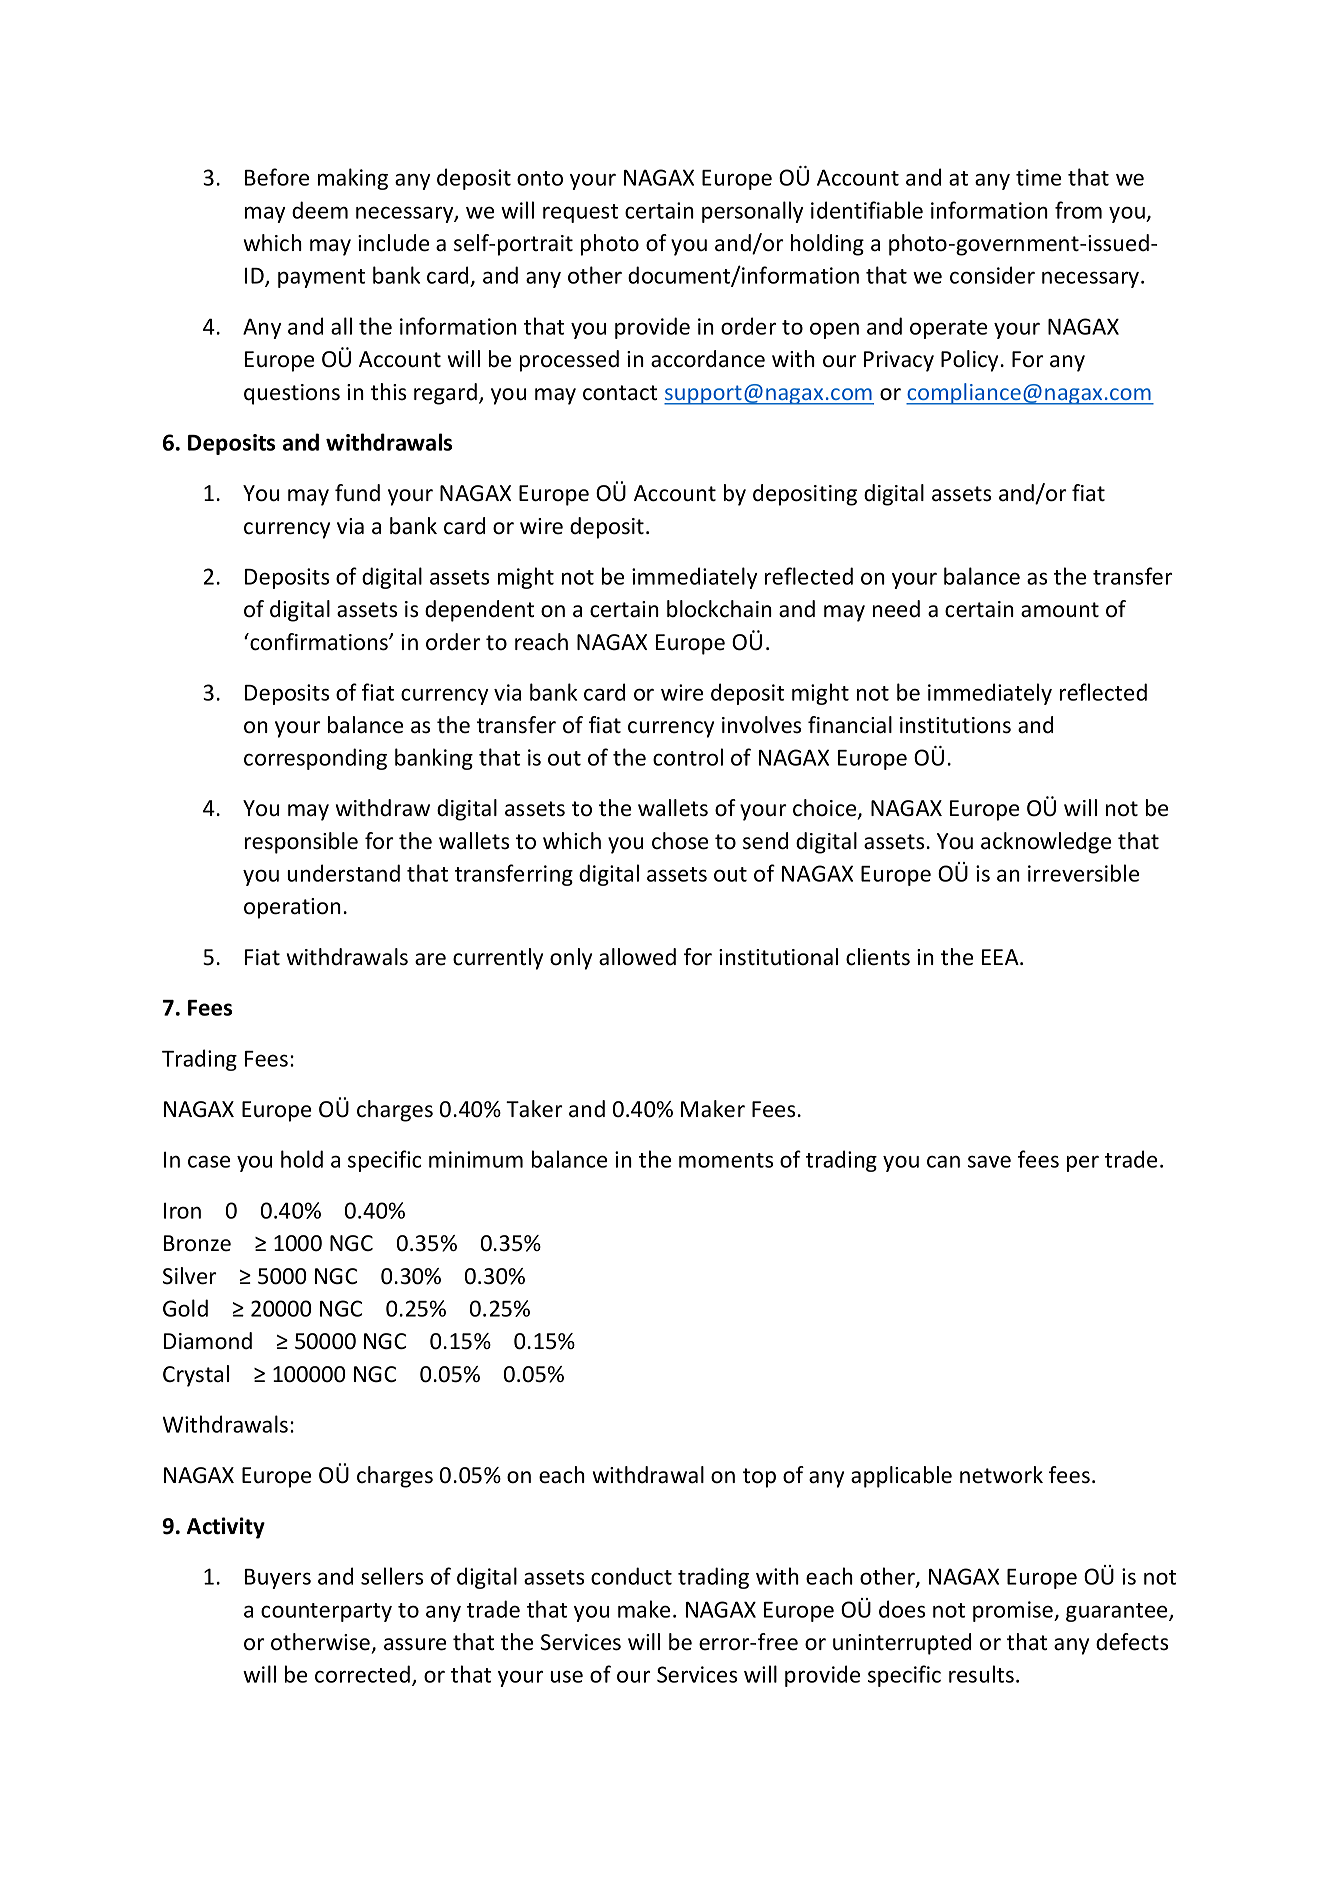 The image size is (1341, 1897). Describe the element at coordinates (580, 213) in the page. I see `request` at that location.
